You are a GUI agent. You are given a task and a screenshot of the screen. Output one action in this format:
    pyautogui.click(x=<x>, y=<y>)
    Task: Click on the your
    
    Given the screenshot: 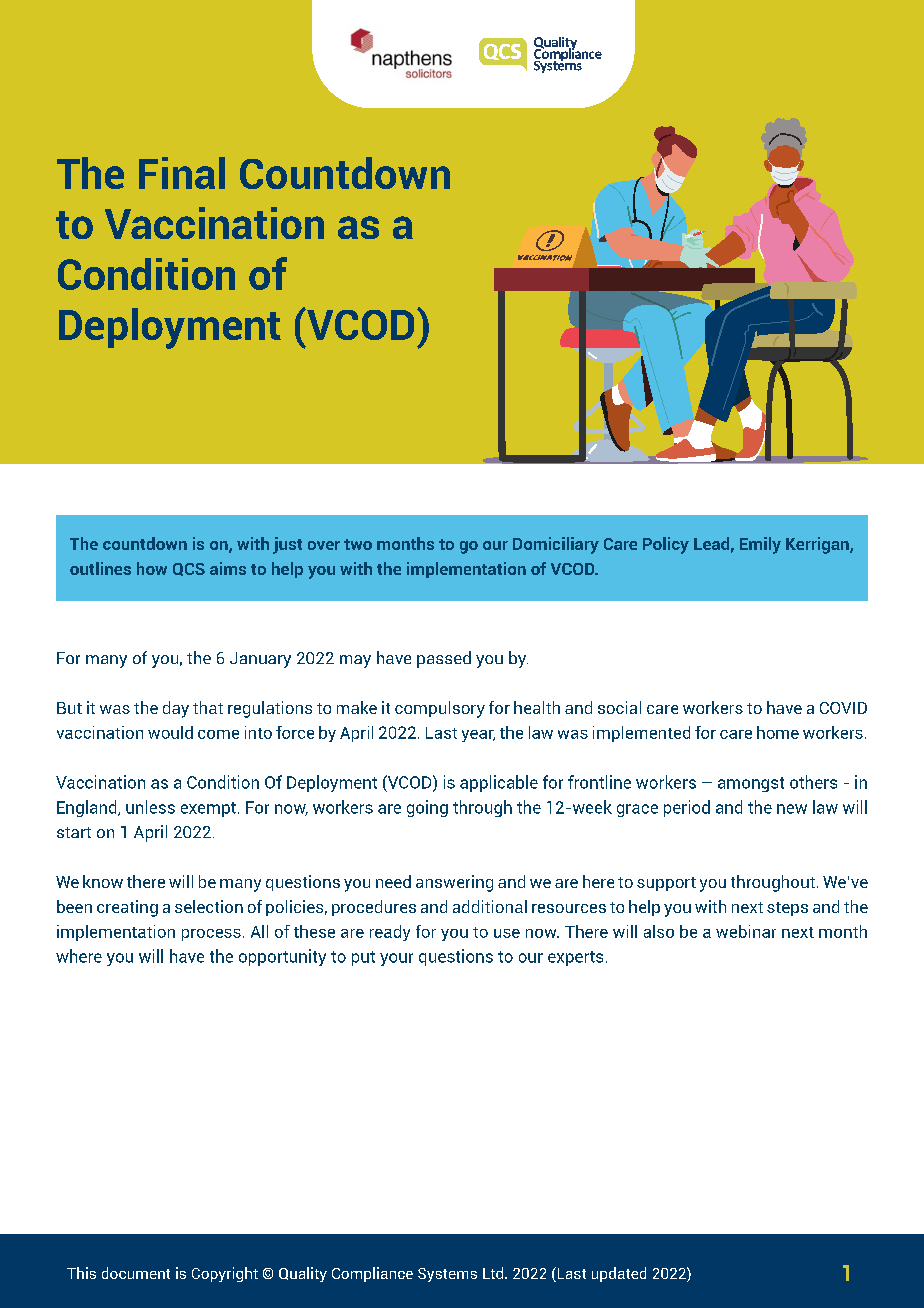 What is the action you would take?
    pyautogui.click(x=396, y=959)
